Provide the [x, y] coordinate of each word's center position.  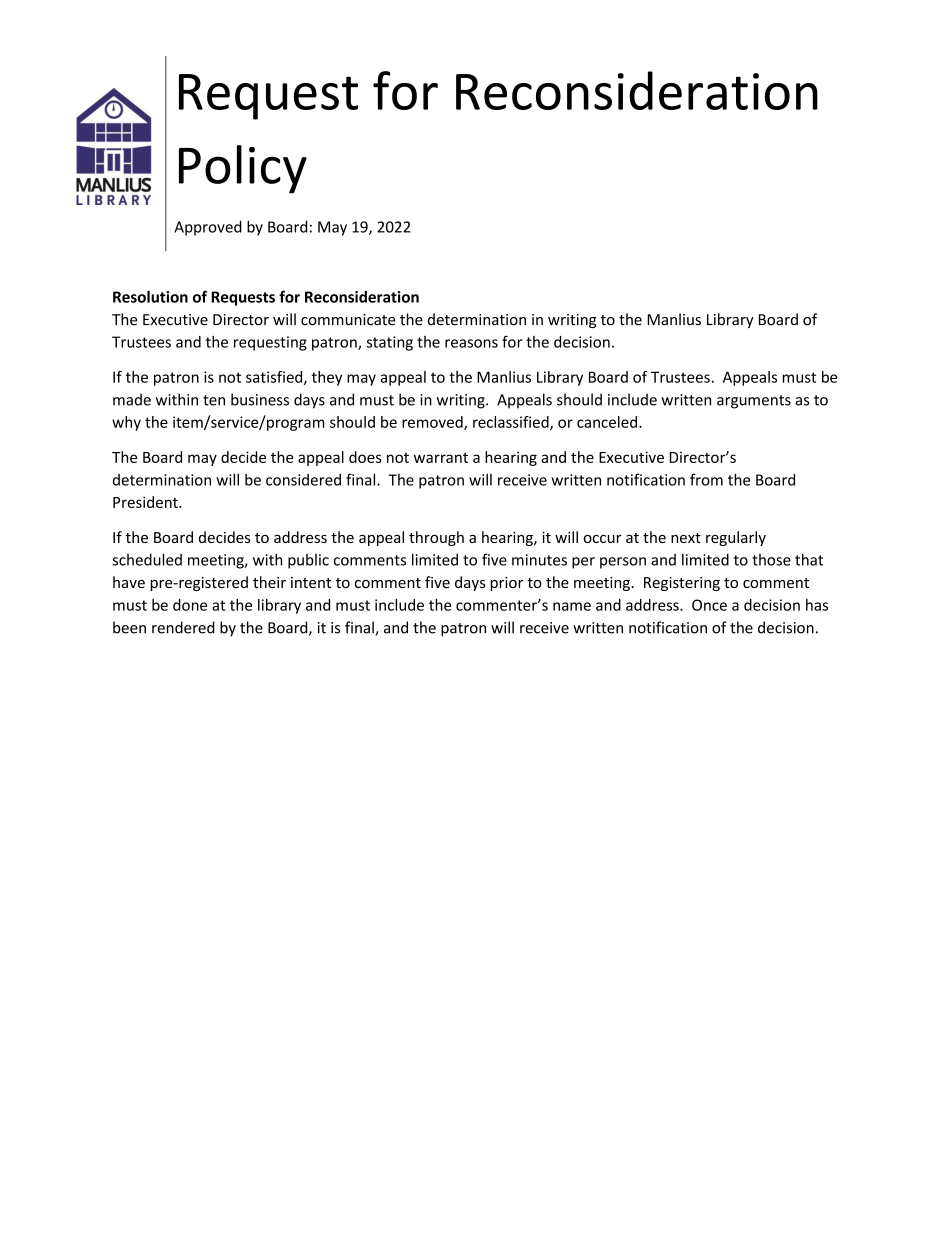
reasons [471, 343]
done [190, 605]
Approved [208, 228]
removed [433, 423]
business [260, 399]
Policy [243, 169]
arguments [754, 402]
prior [506, 584]
